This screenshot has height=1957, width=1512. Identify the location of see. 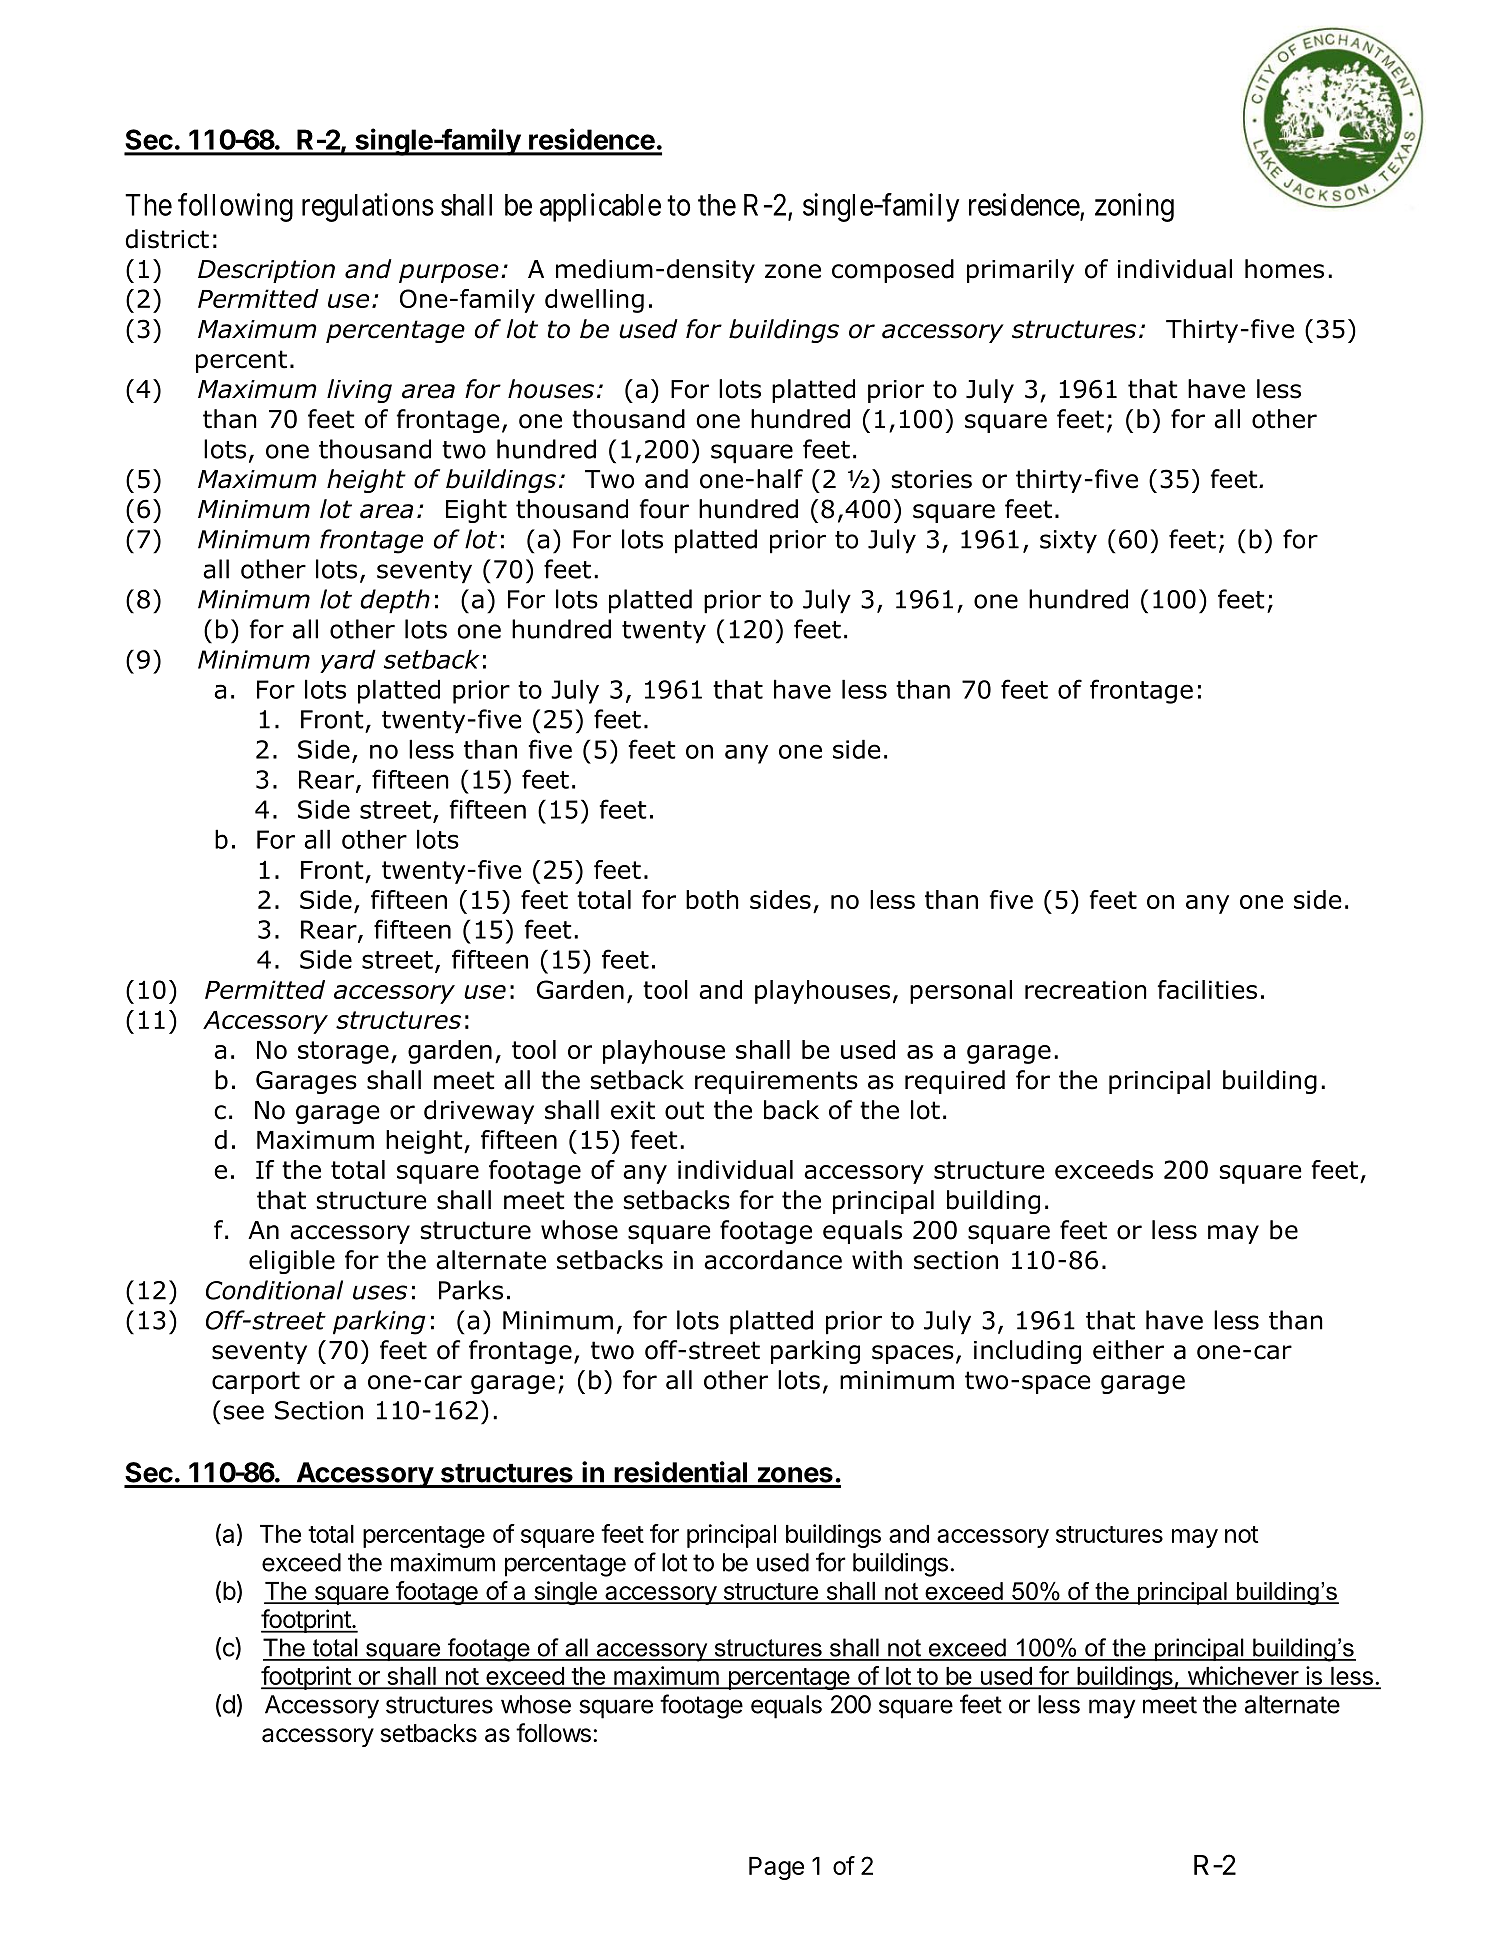
(244, 1412).
